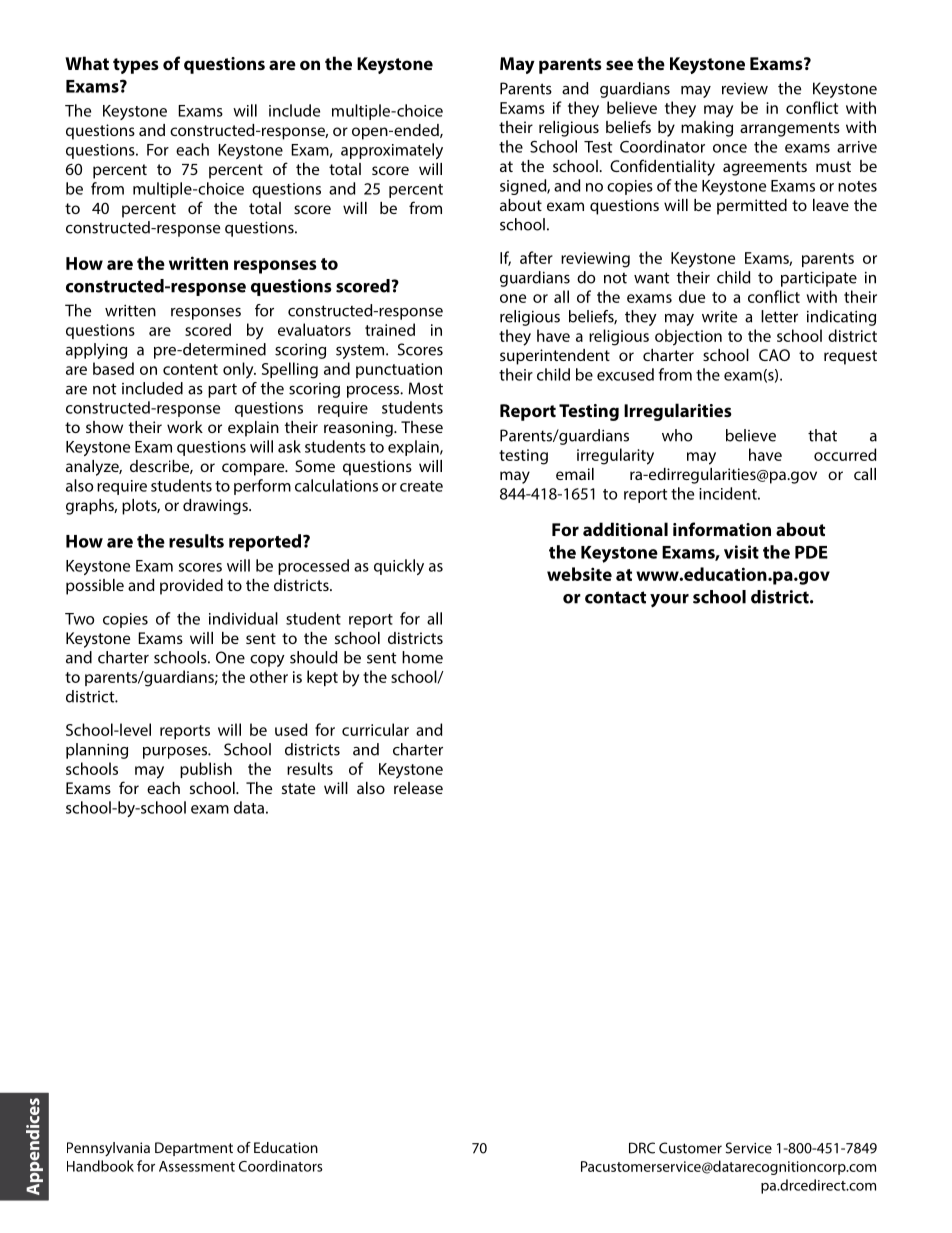  What do you see at coordinates (774, 355) in the screenshot?
I see `CAO` at bounding box center [774, 355].
